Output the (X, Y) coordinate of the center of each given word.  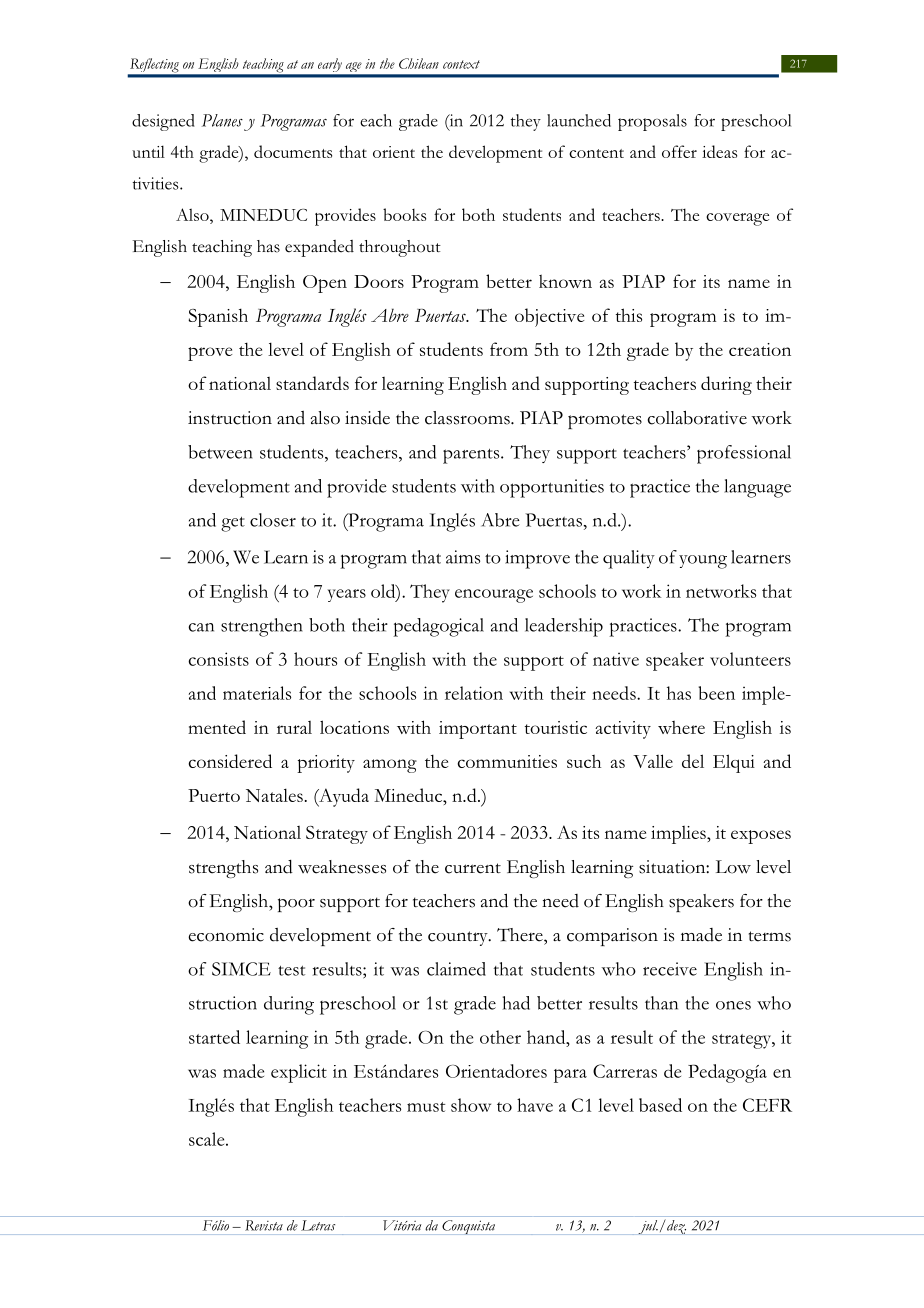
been (717, 693)
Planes (222, 120)
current (473, 868)
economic (226, 935)
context (461, 64)
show (471, 1105)
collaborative (697, 418)
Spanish (218, 317)
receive (670, 969)
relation (474, 693)
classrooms (468, 418)
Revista (264, 1225)
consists (218, 659)
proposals (652, 122)
